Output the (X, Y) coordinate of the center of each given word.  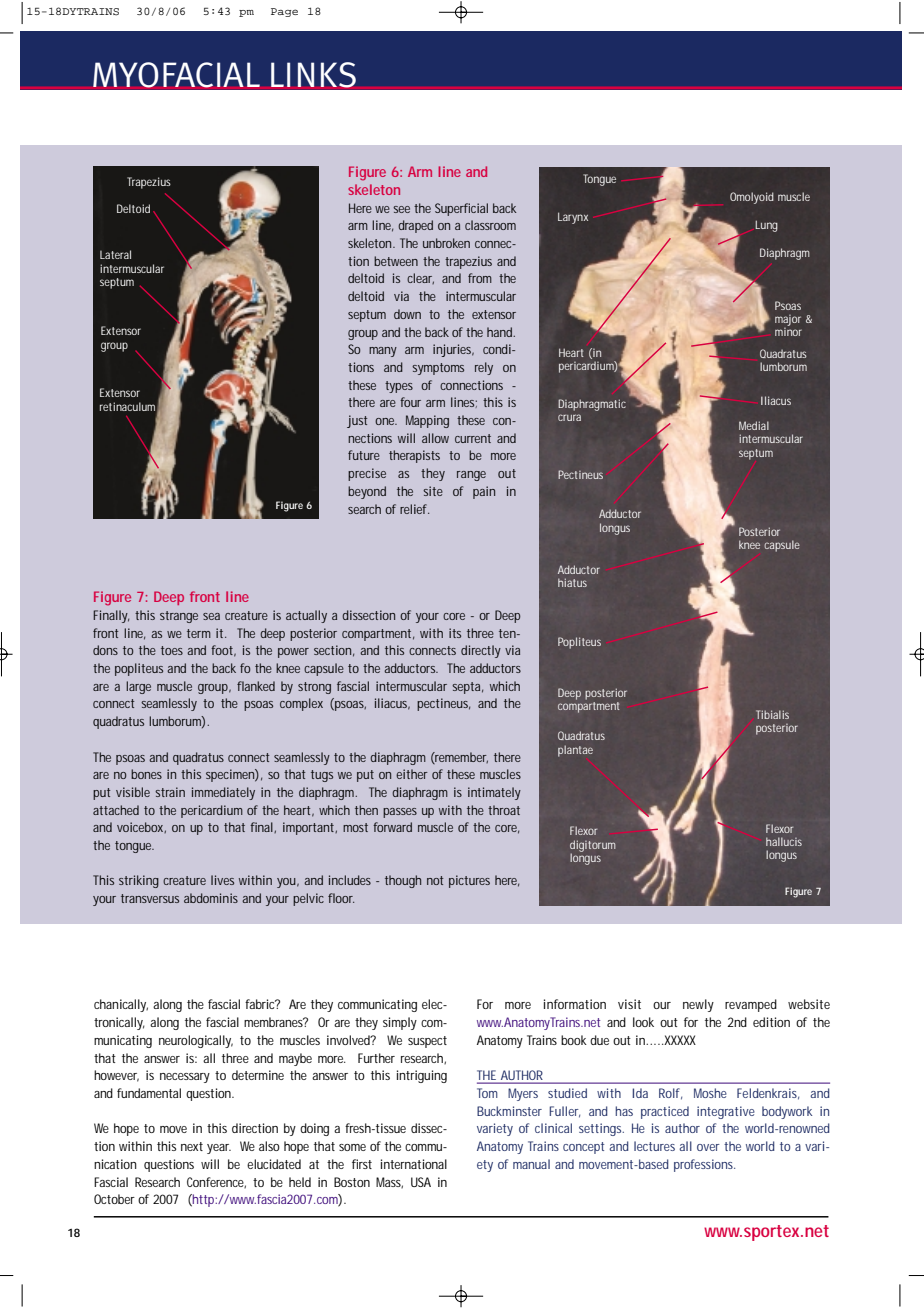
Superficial (461, 209)
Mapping (427, 421)
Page (284, 12)
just (357, 421)
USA (421, 1182)
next (192, 1146)
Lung (766, 226)
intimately (494, 793)
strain (170, 792)
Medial (754, 425)
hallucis (784, 841)
